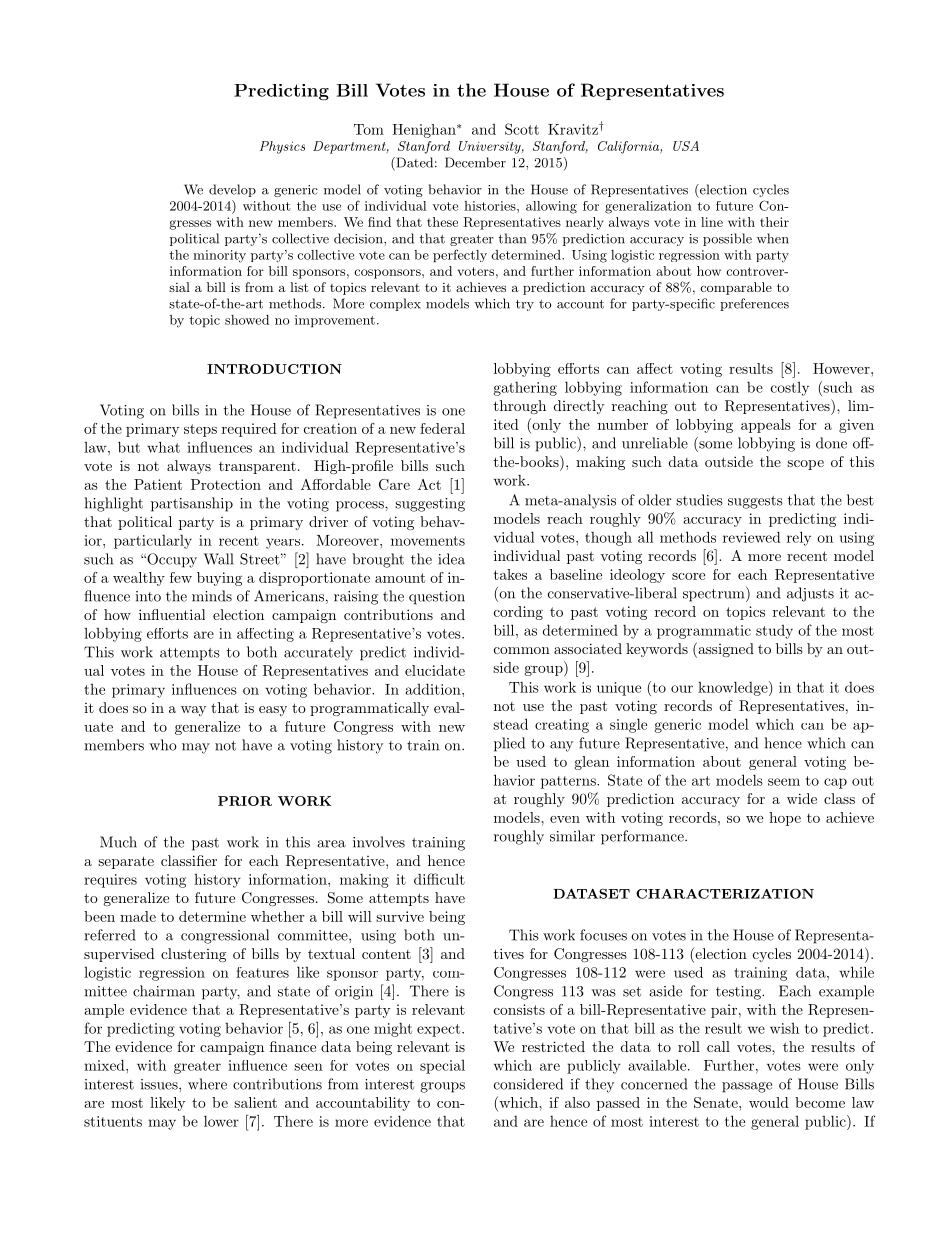  What do you see at coordinates (207, 1084) in the image?
I see `where` at bounding box center [207, 1084].
